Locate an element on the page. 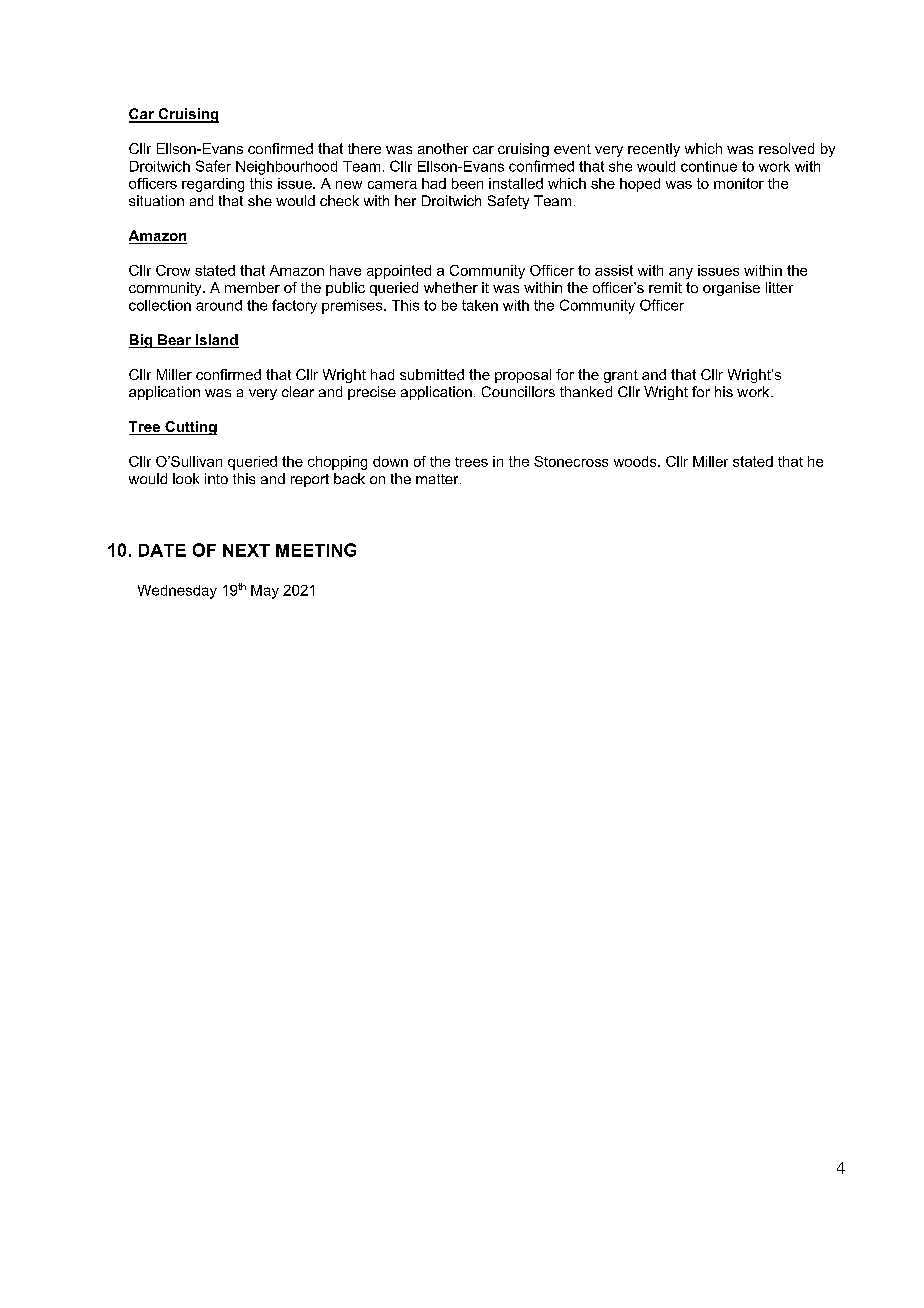 The image size is (924, 1308). another is located at coordinates (443, 148).
